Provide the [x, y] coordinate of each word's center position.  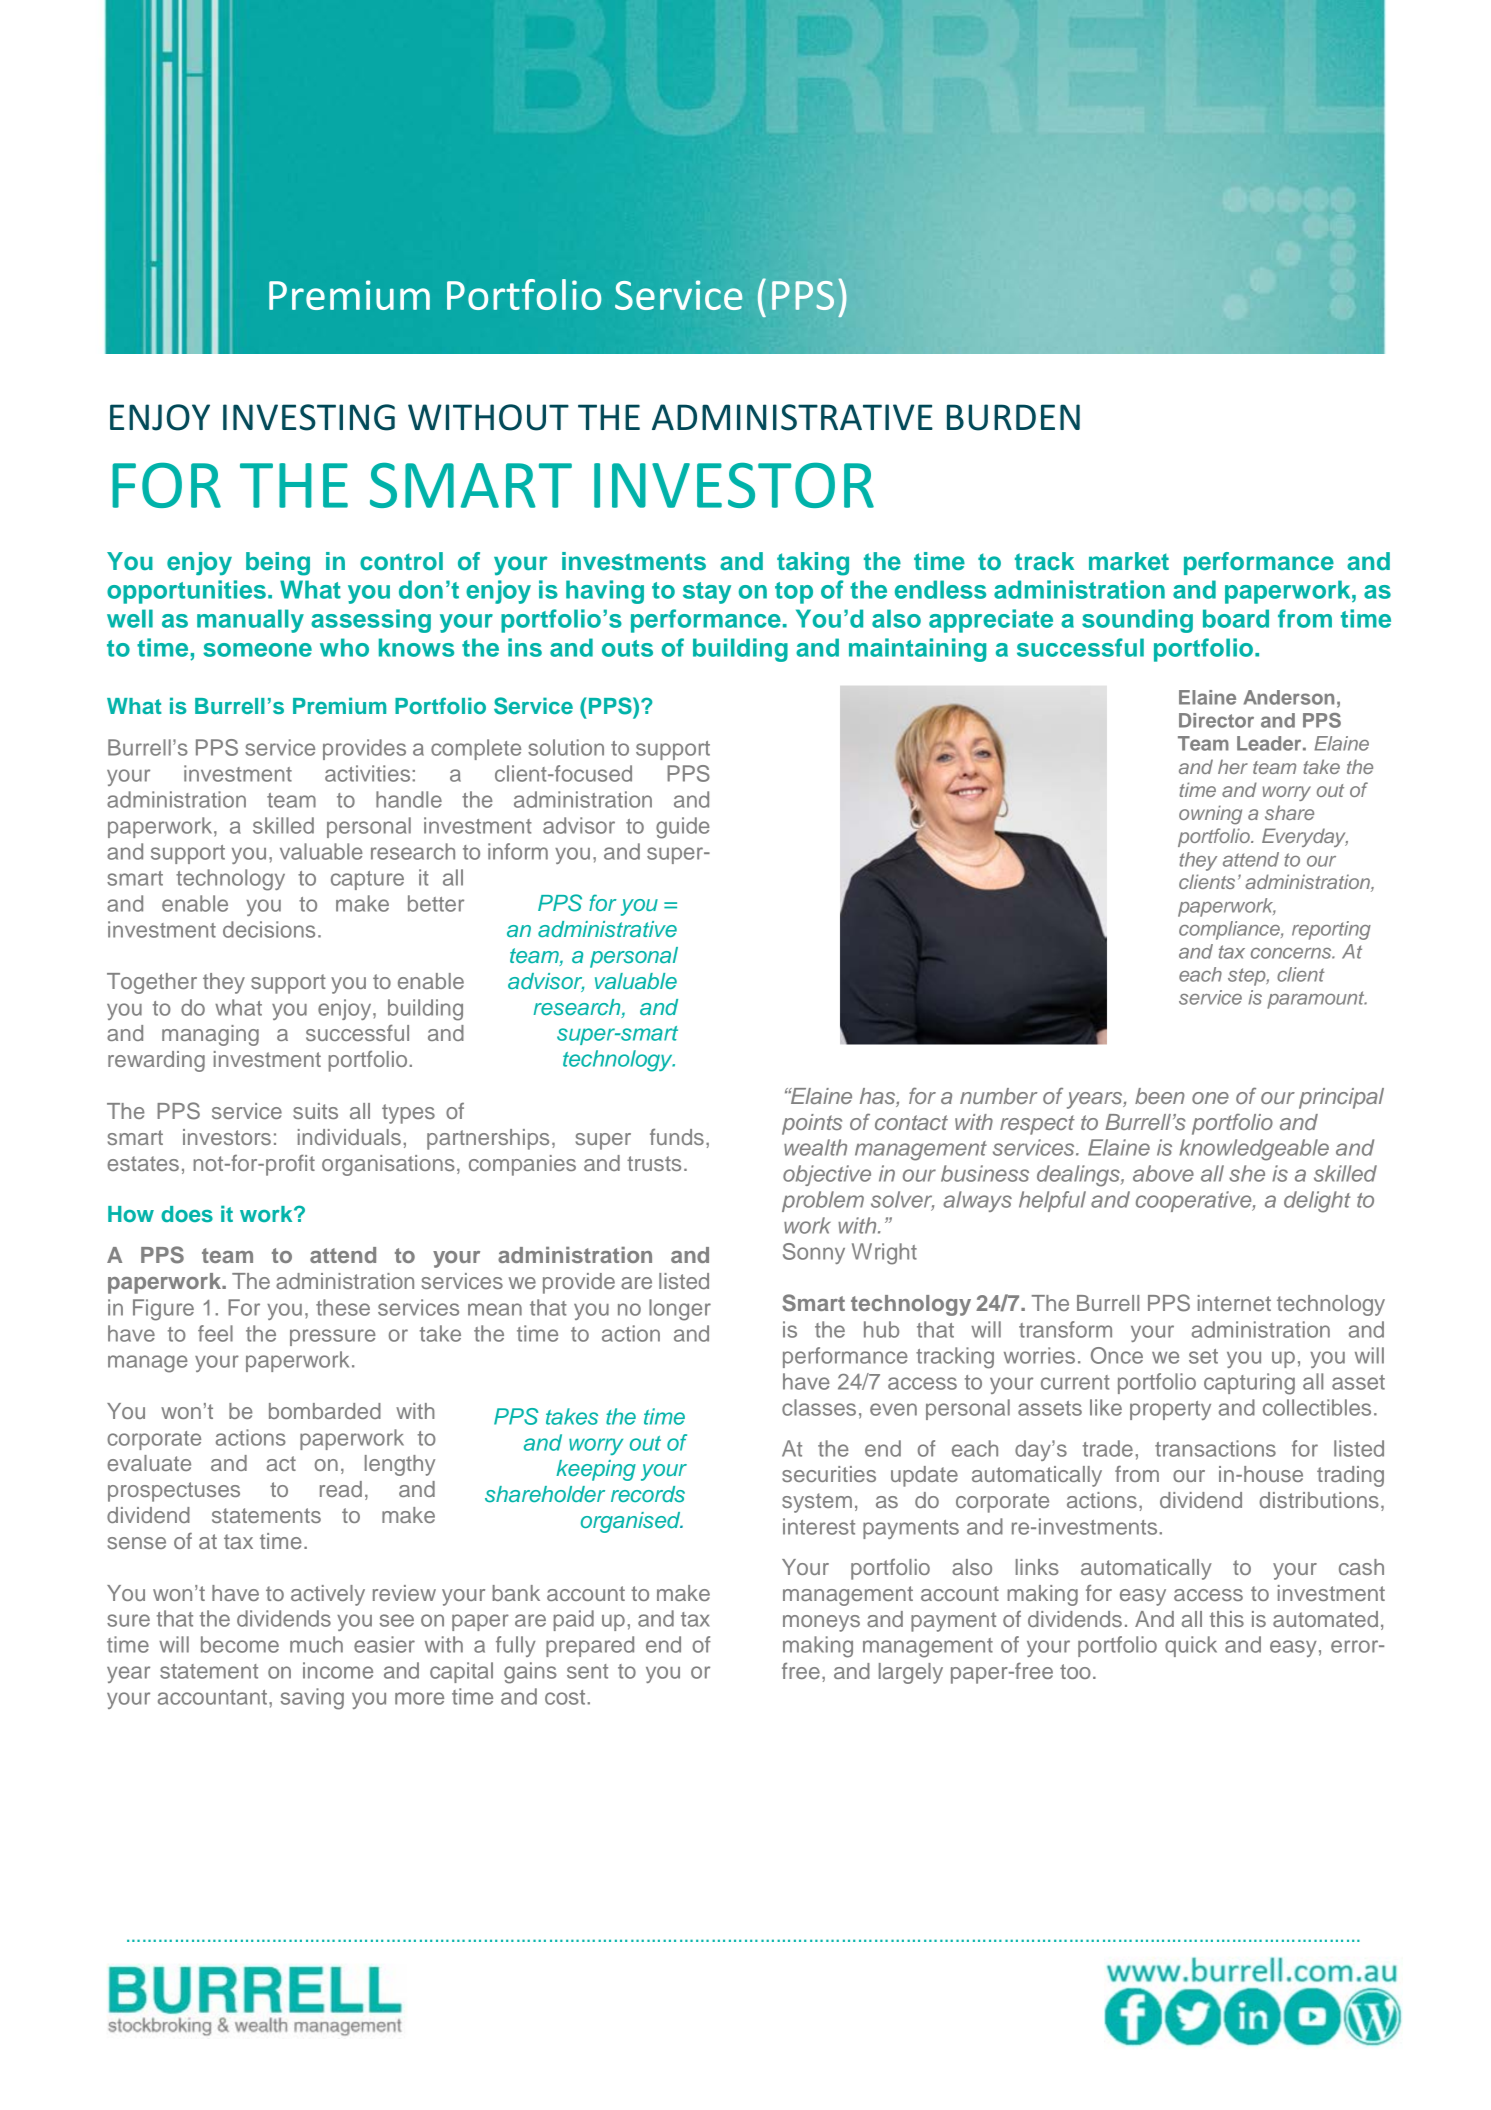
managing [210, 1035]
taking [813, 564]
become [240, 1644]
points [812, 1124]
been [1160, 1096]
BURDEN [1013, 417]
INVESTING [309, 417]
